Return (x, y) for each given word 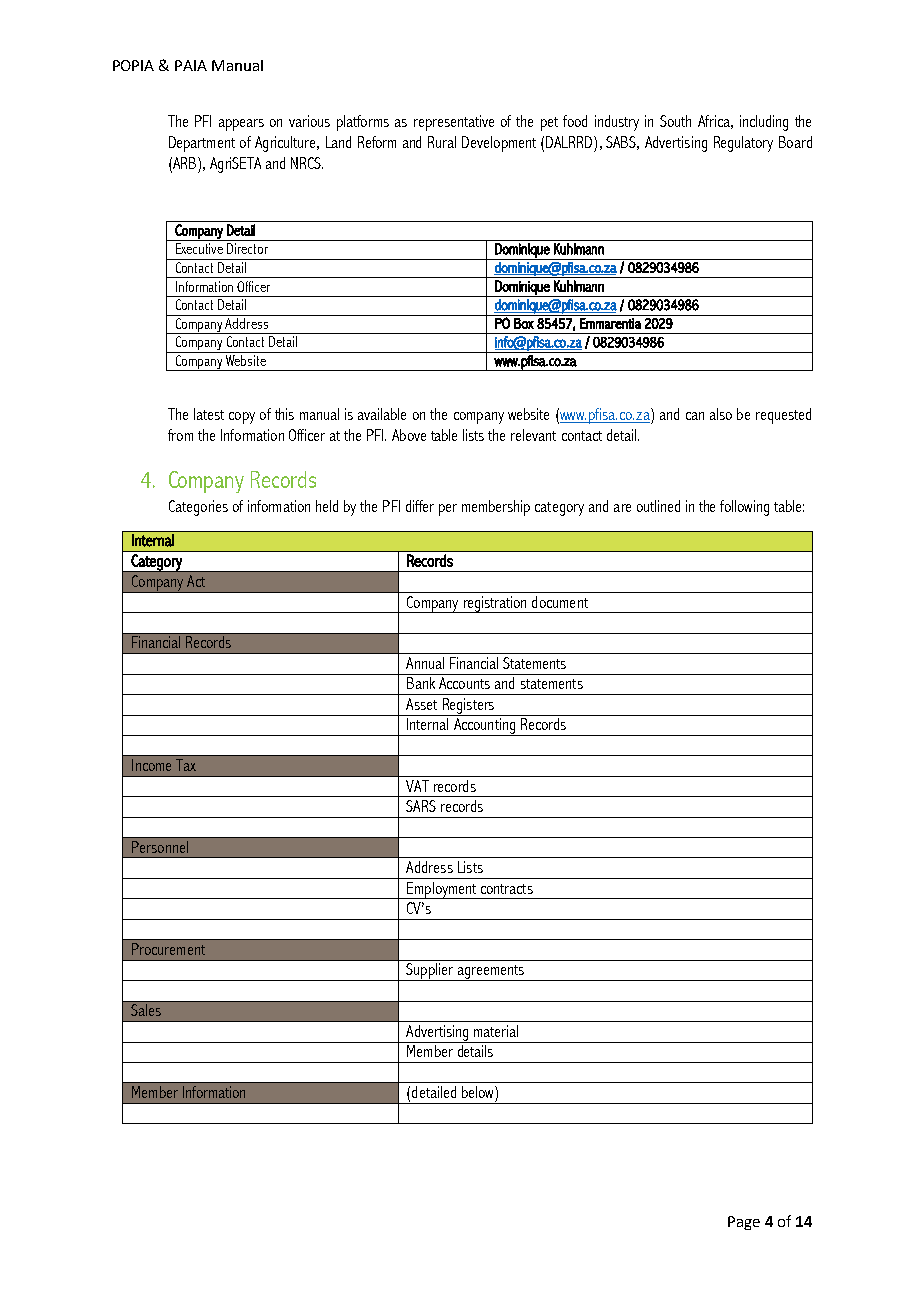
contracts (507, 889)
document (560, 602)
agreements (490, 973)
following (744, 508)
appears (241, 125)
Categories (198, 508)
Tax (186, 765)
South (675, 121)
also (721, 414)
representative (454, 123)
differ (420, 506)
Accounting (484, 727)
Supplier (429, 972)
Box (524, 323)
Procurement (168, 949)
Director (247, 248)
